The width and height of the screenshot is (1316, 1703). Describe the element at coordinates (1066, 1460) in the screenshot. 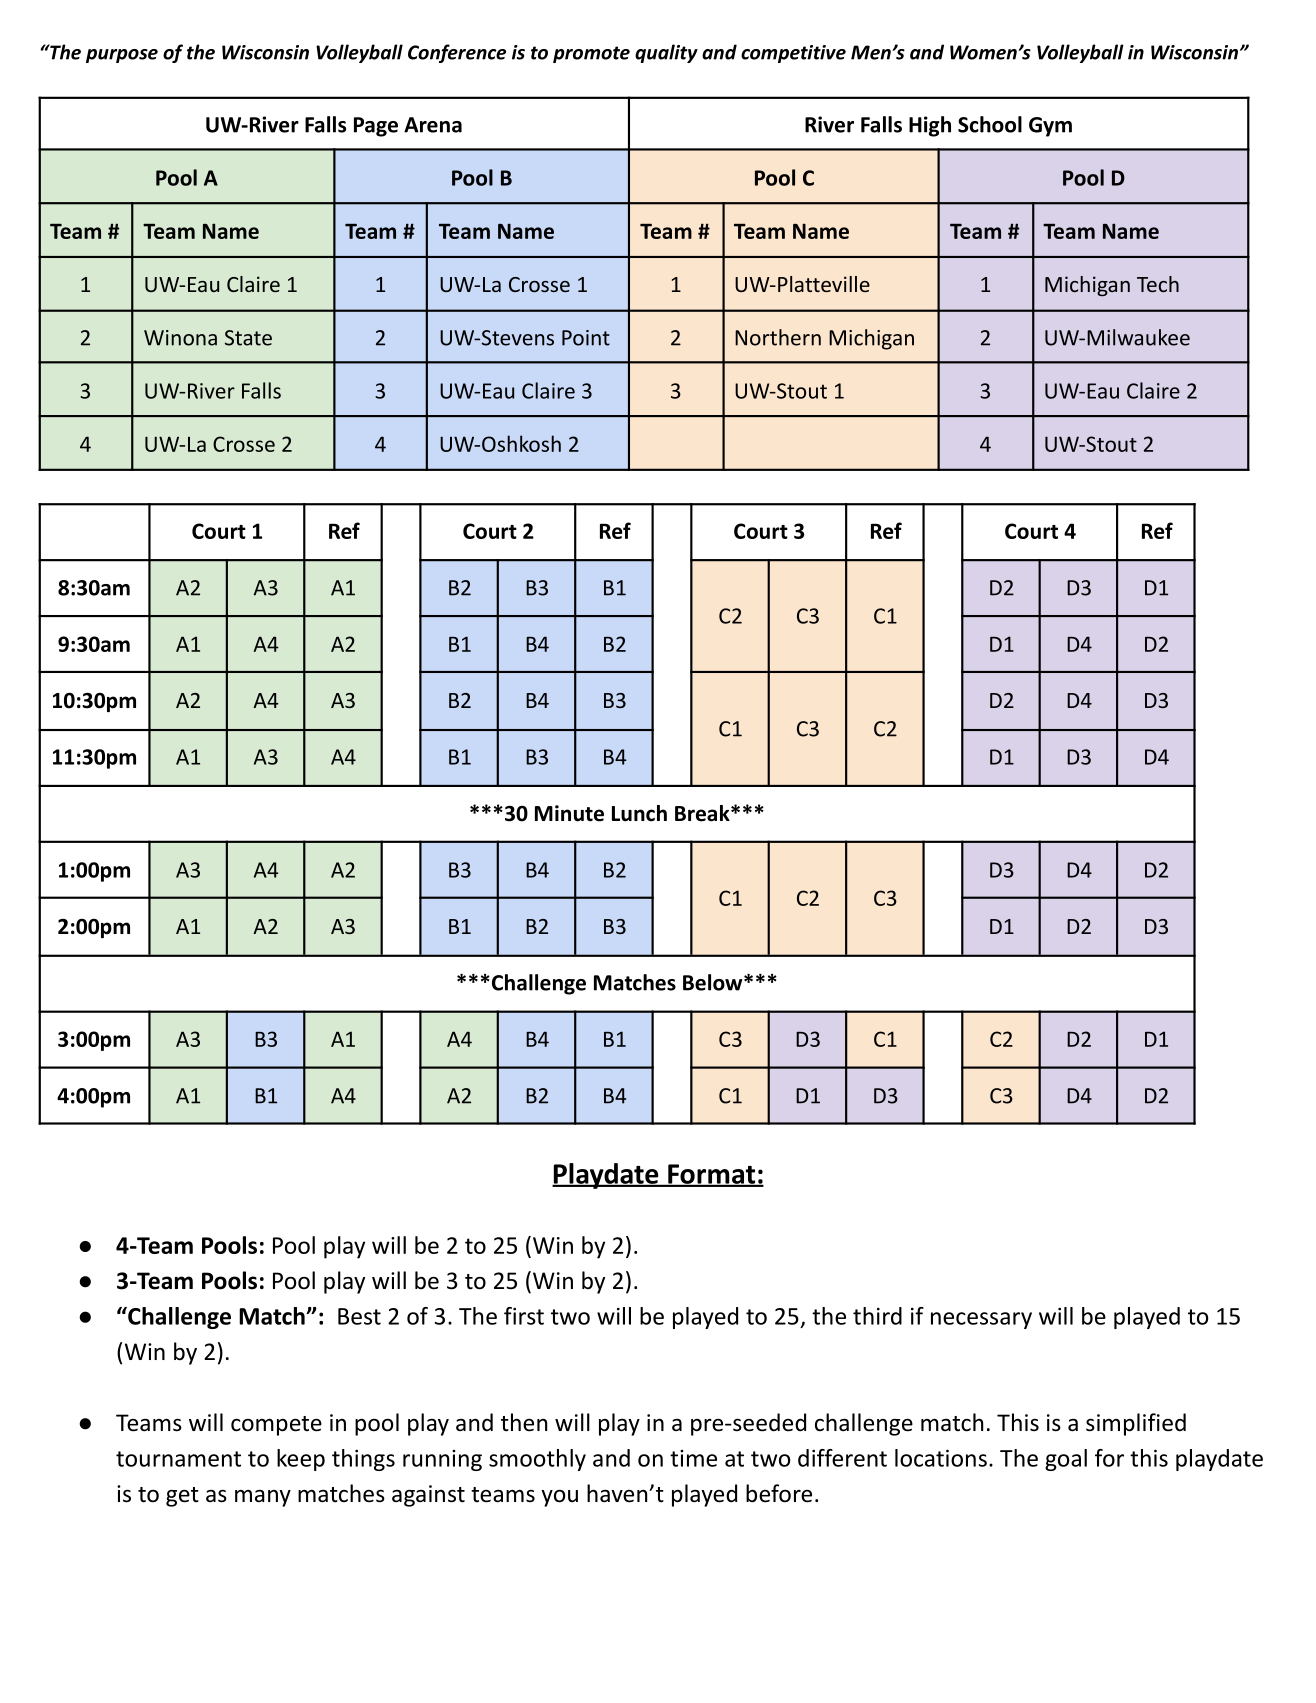

I see `goal` at that location.
